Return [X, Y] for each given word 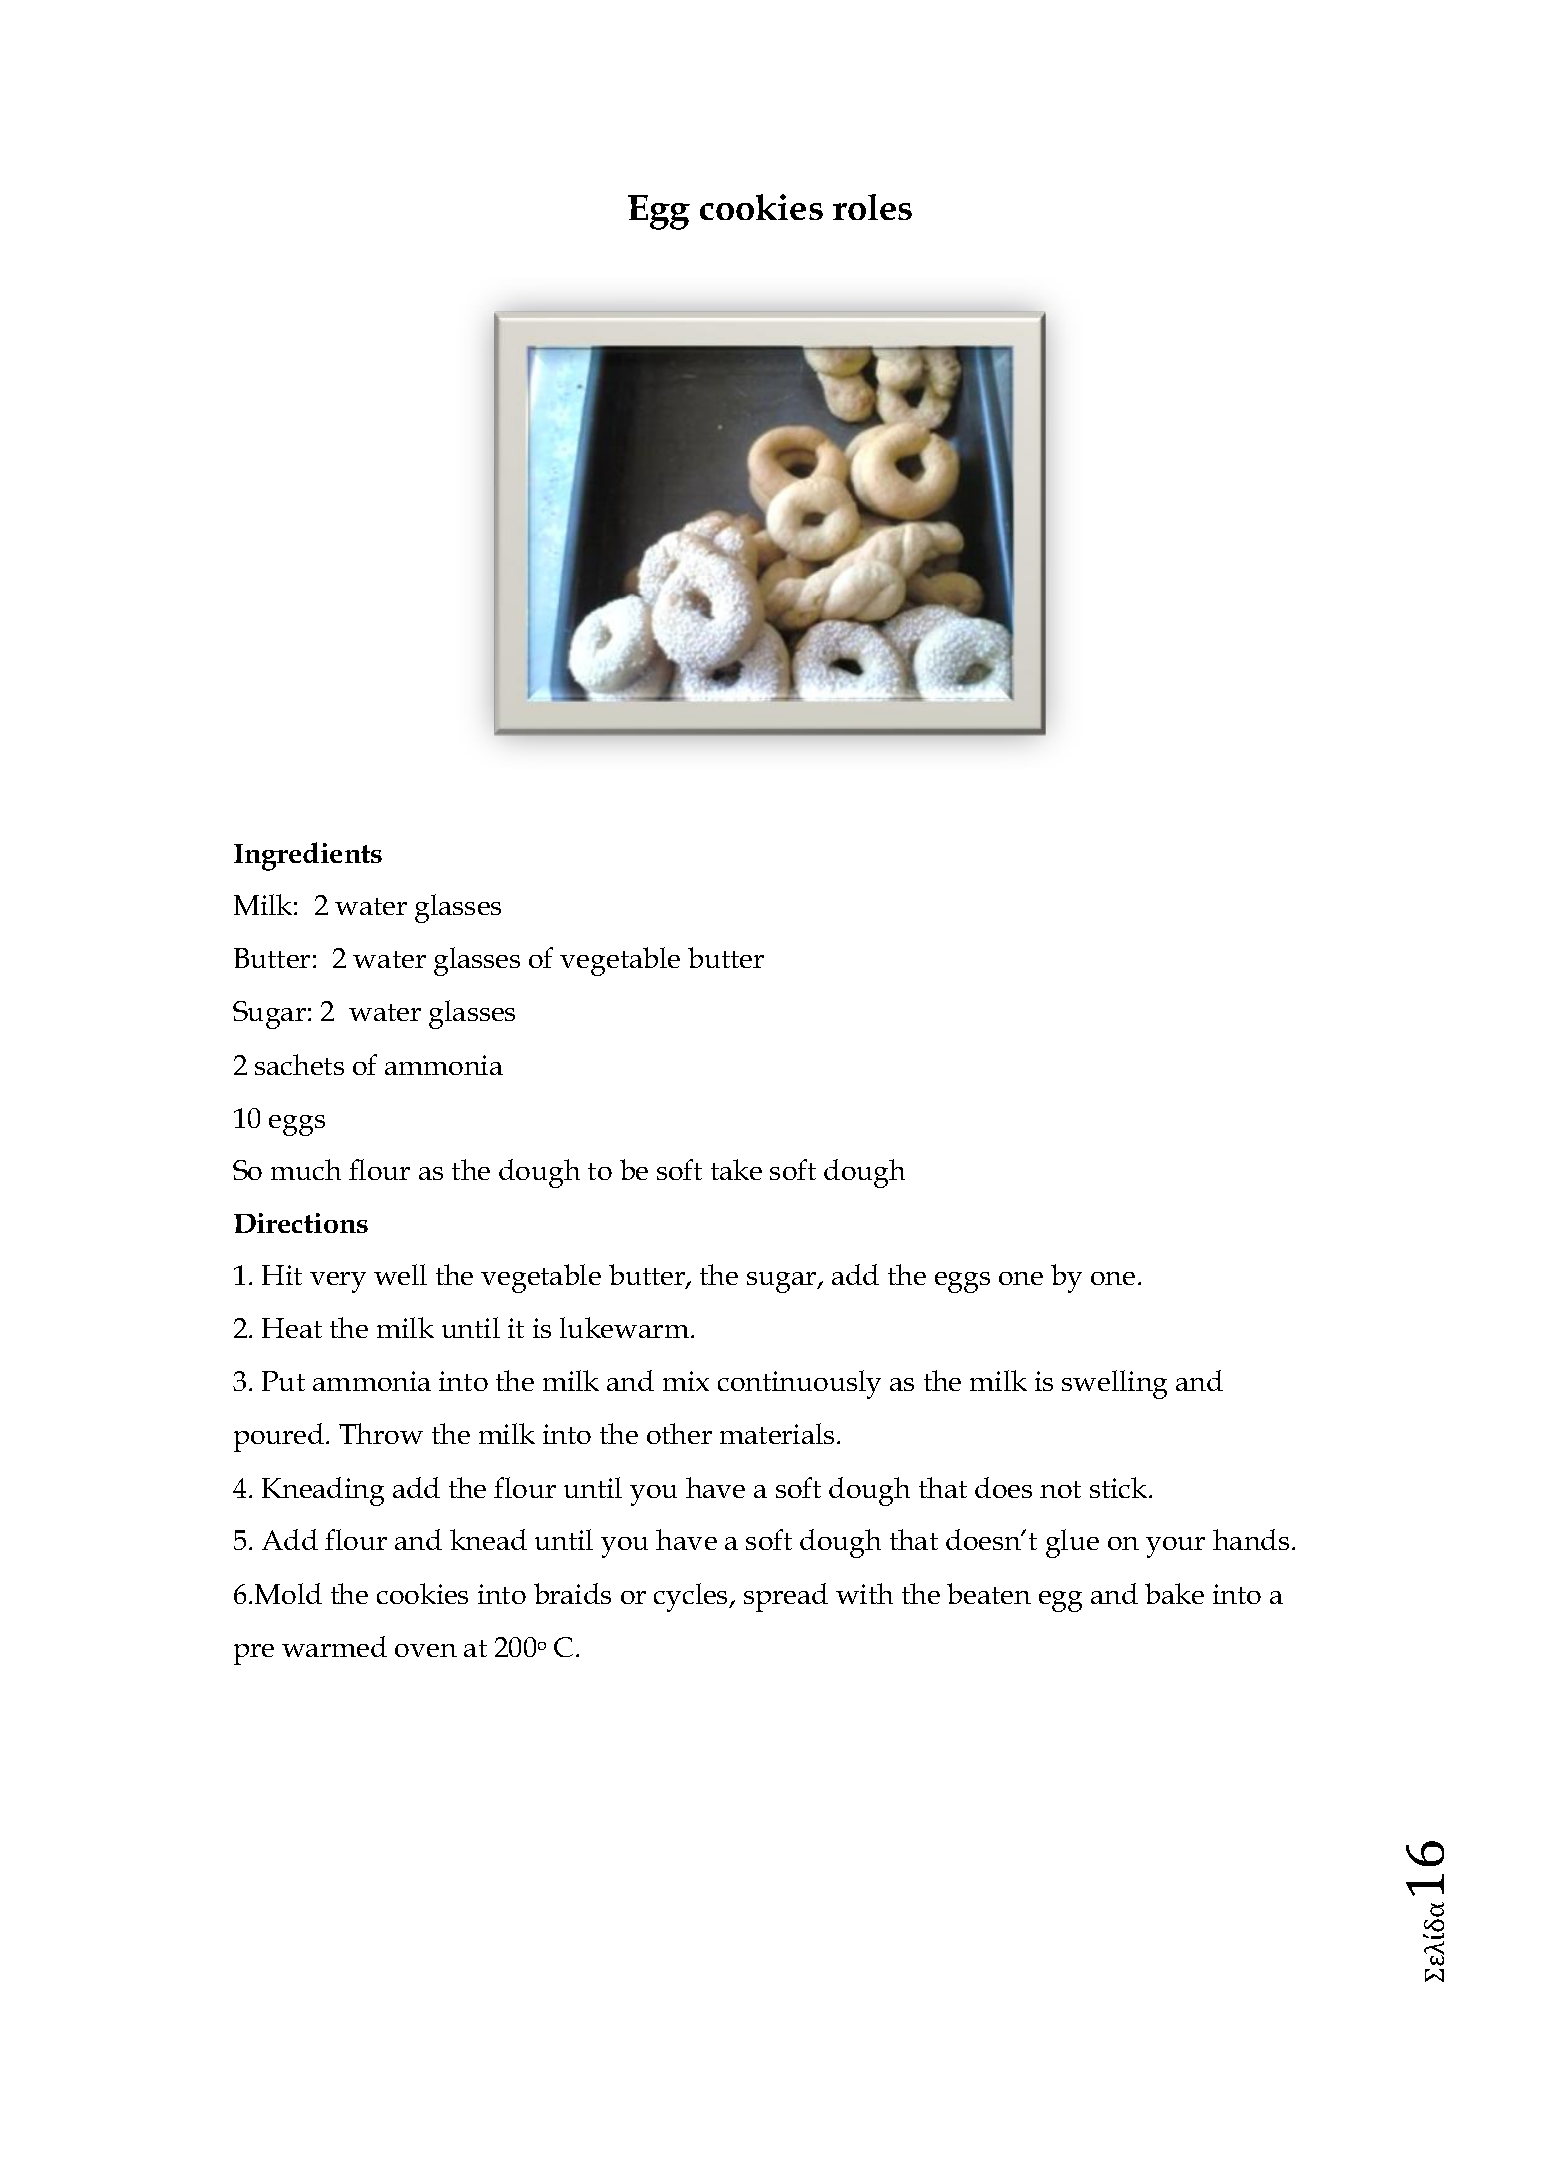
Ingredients [308, 856]
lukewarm [626, 1327]
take [736, 1169]
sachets [299, 1064]
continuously [799, 1384]
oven [426, 1650]
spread [786, 1597]
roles [872, 207]
